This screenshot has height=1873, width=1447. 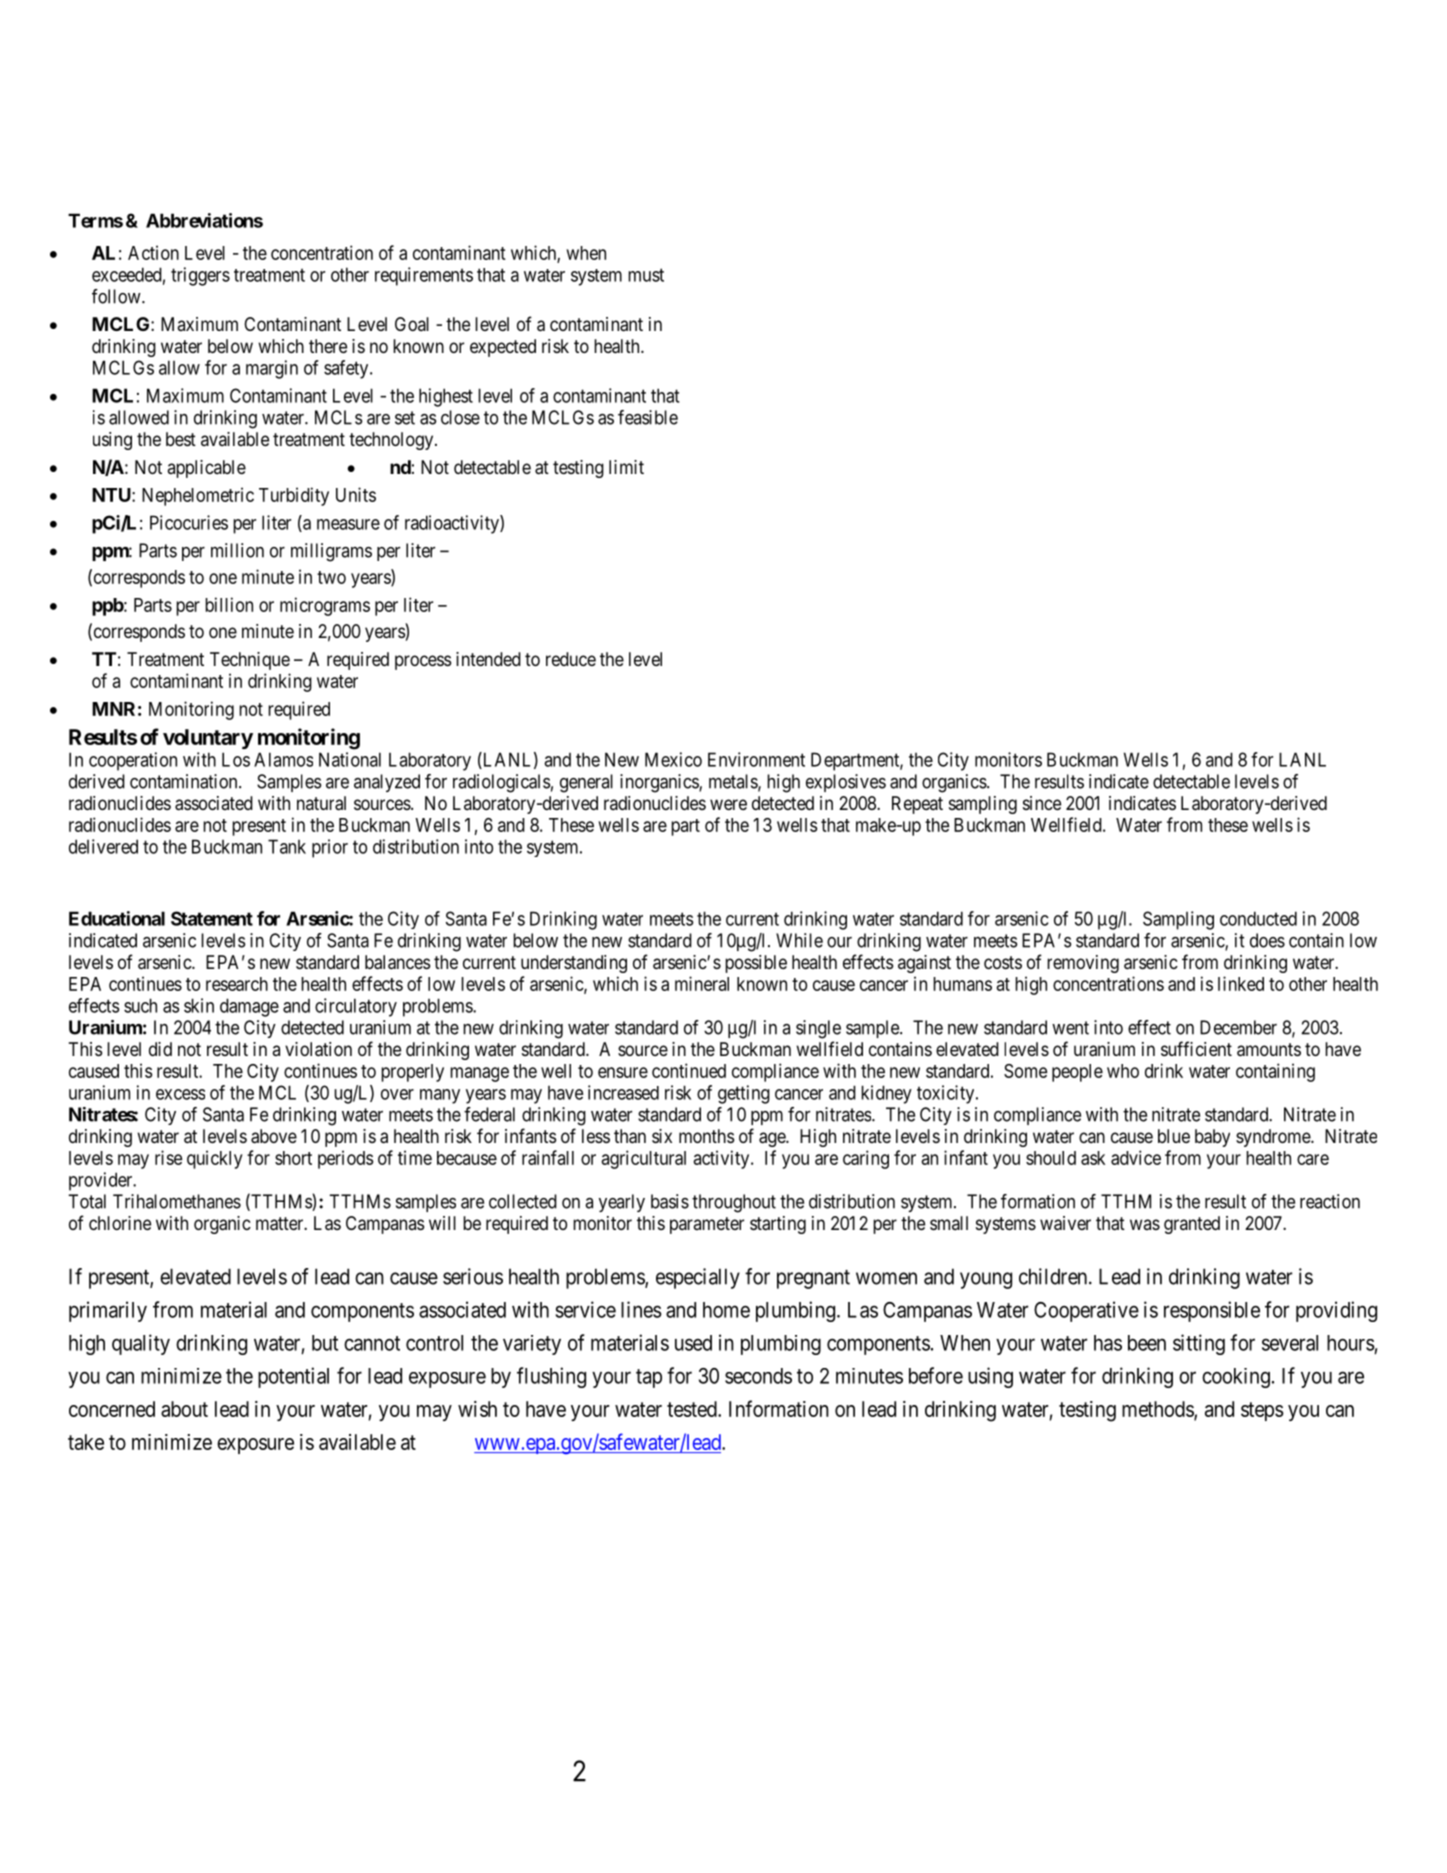 I want to click on about, so click(x=184, y=1409).
